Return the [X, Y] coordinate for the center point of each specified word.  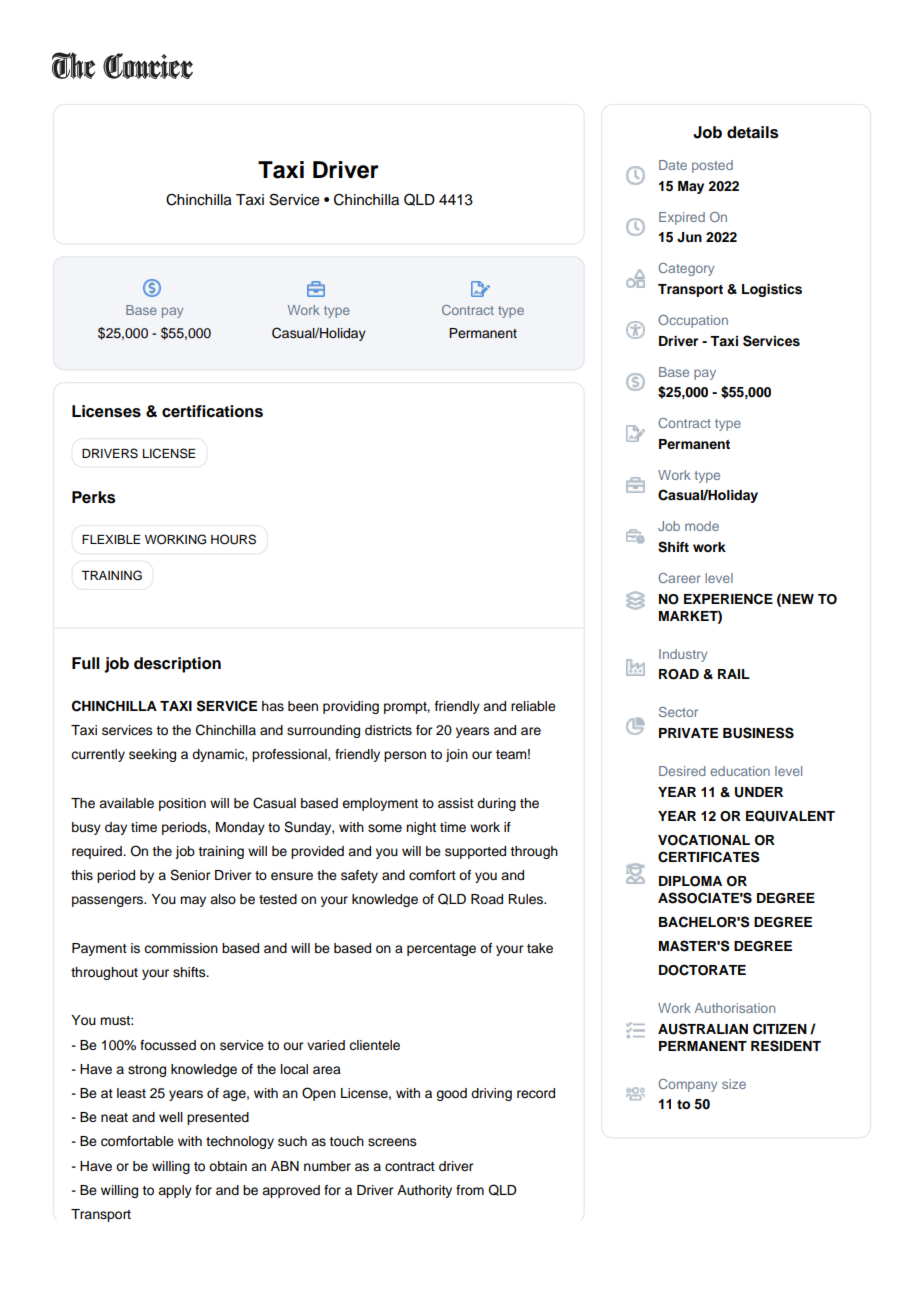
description [177, 665]
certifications [212, 411]
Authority [424, 1191]
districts [388, 730]
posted [712, 166]
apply [175, 1191]
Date [673, 165]
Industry [683, 655]
